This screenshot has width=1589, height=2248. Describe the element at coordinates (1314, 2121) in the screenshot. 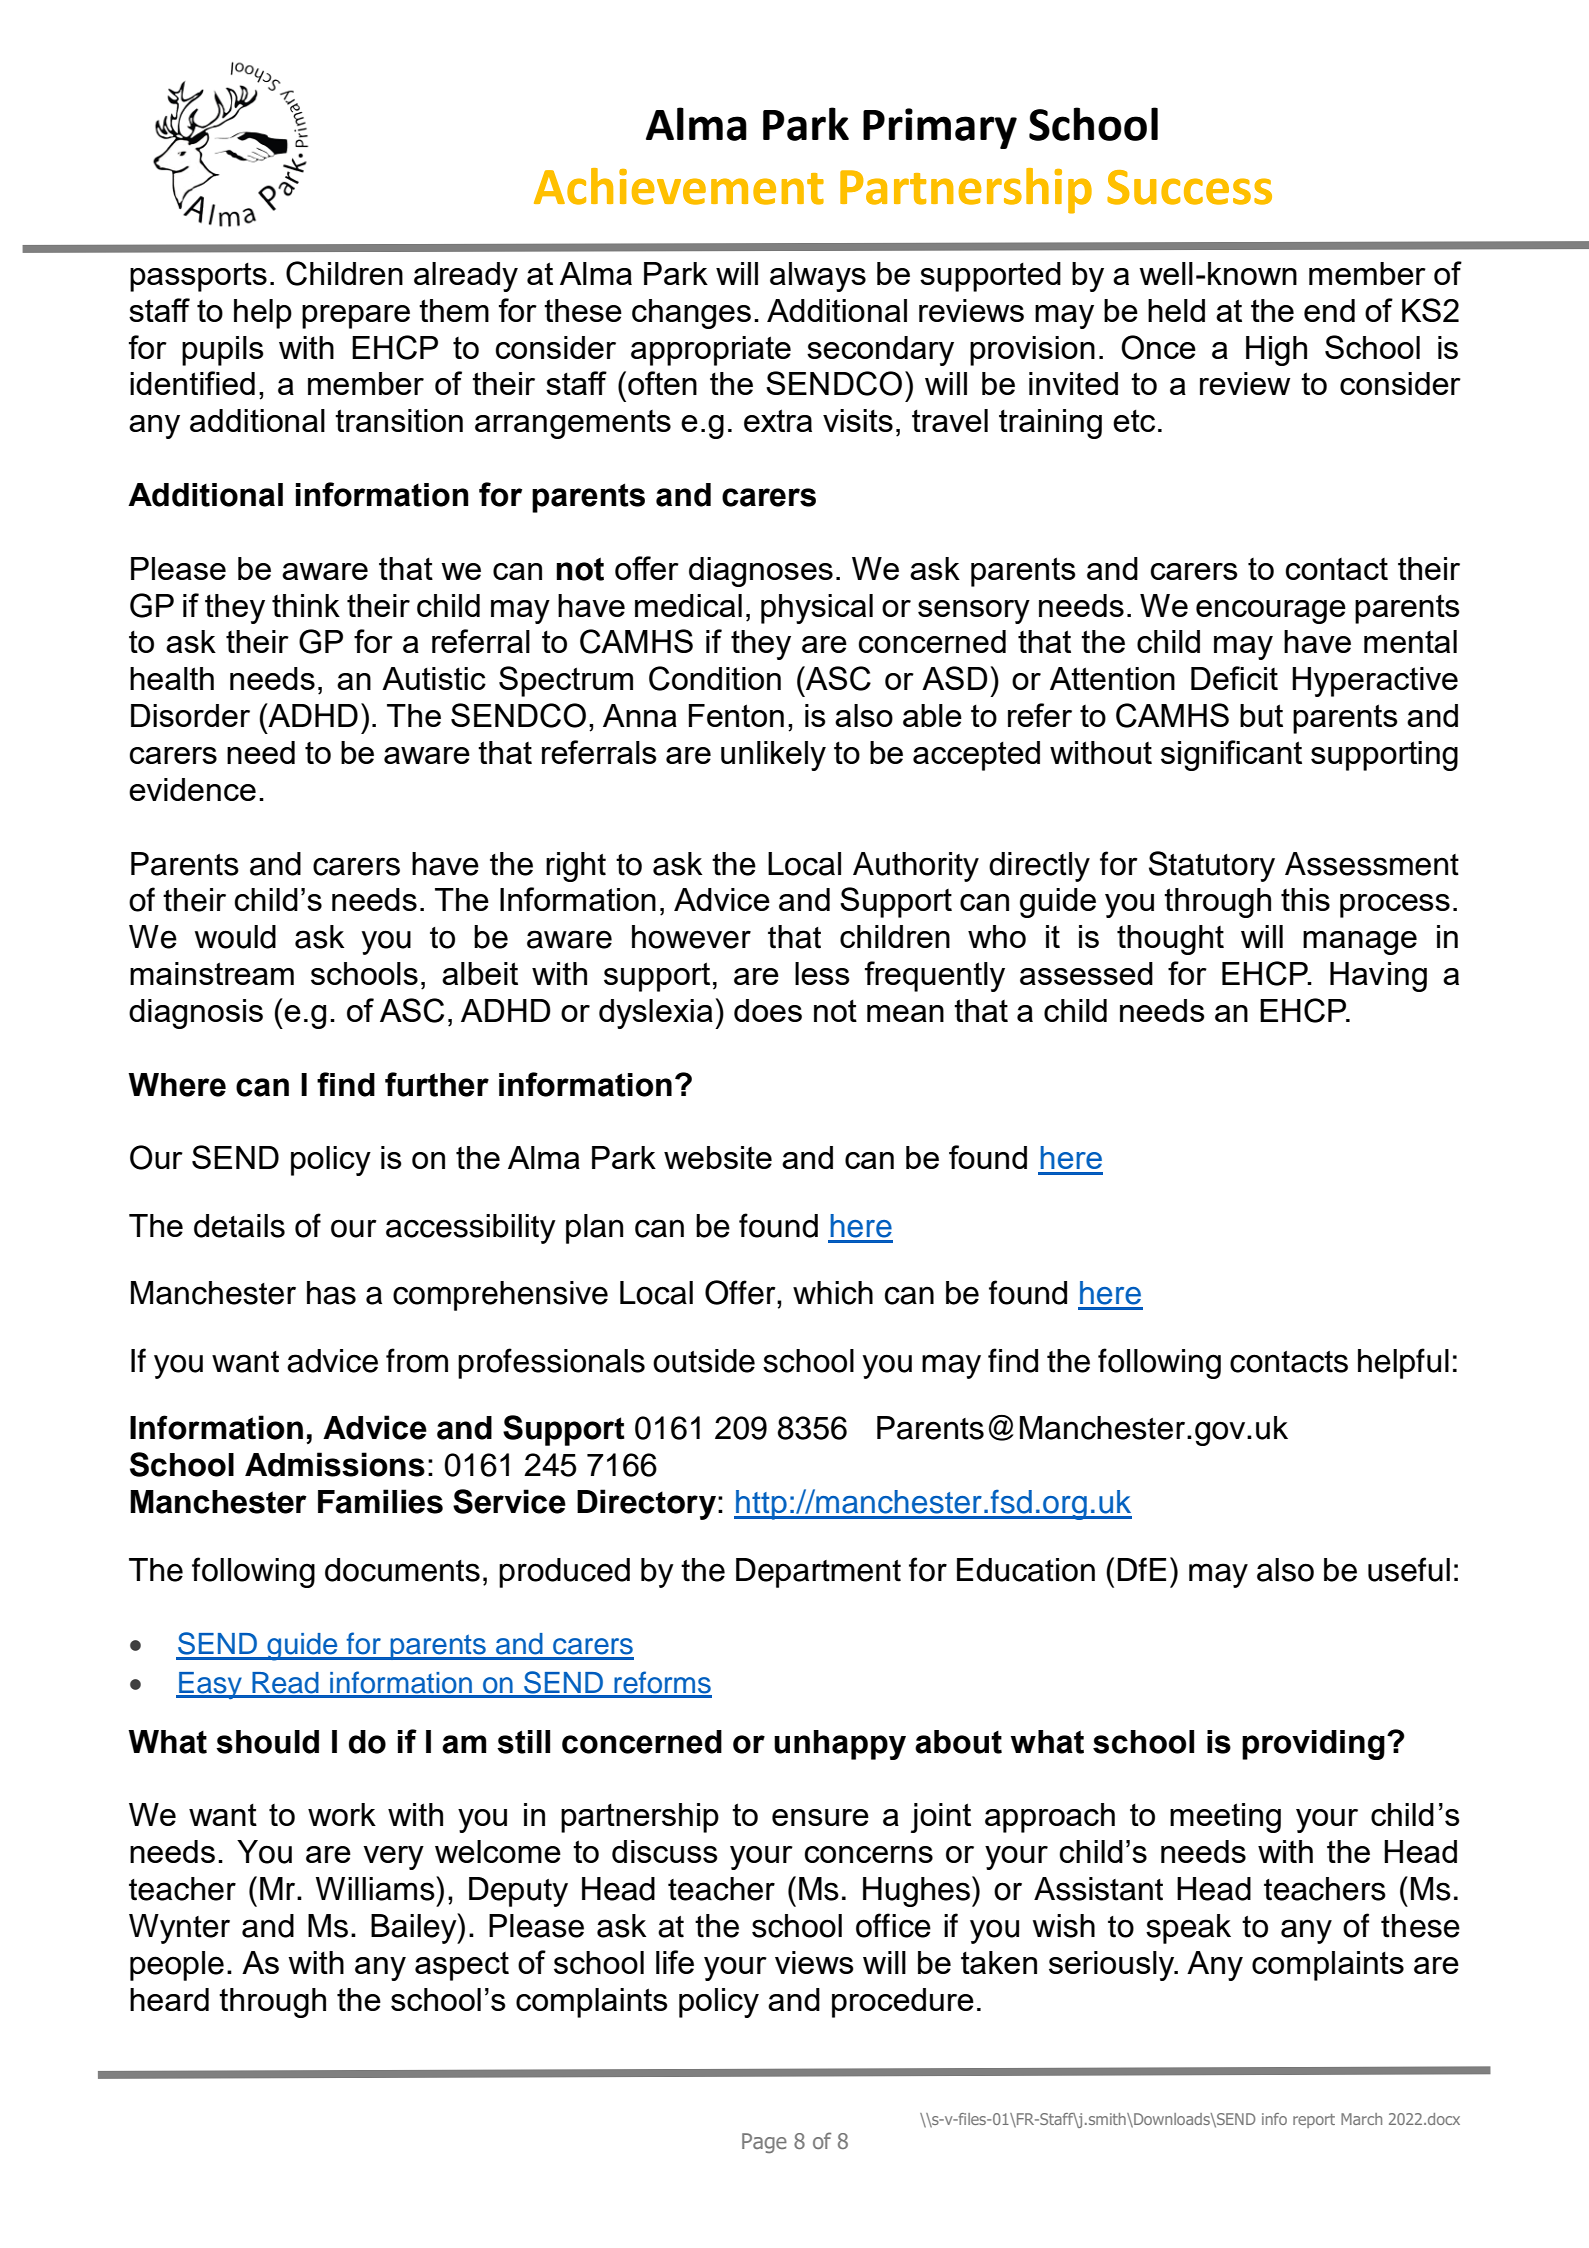

I see `report` at that location.
